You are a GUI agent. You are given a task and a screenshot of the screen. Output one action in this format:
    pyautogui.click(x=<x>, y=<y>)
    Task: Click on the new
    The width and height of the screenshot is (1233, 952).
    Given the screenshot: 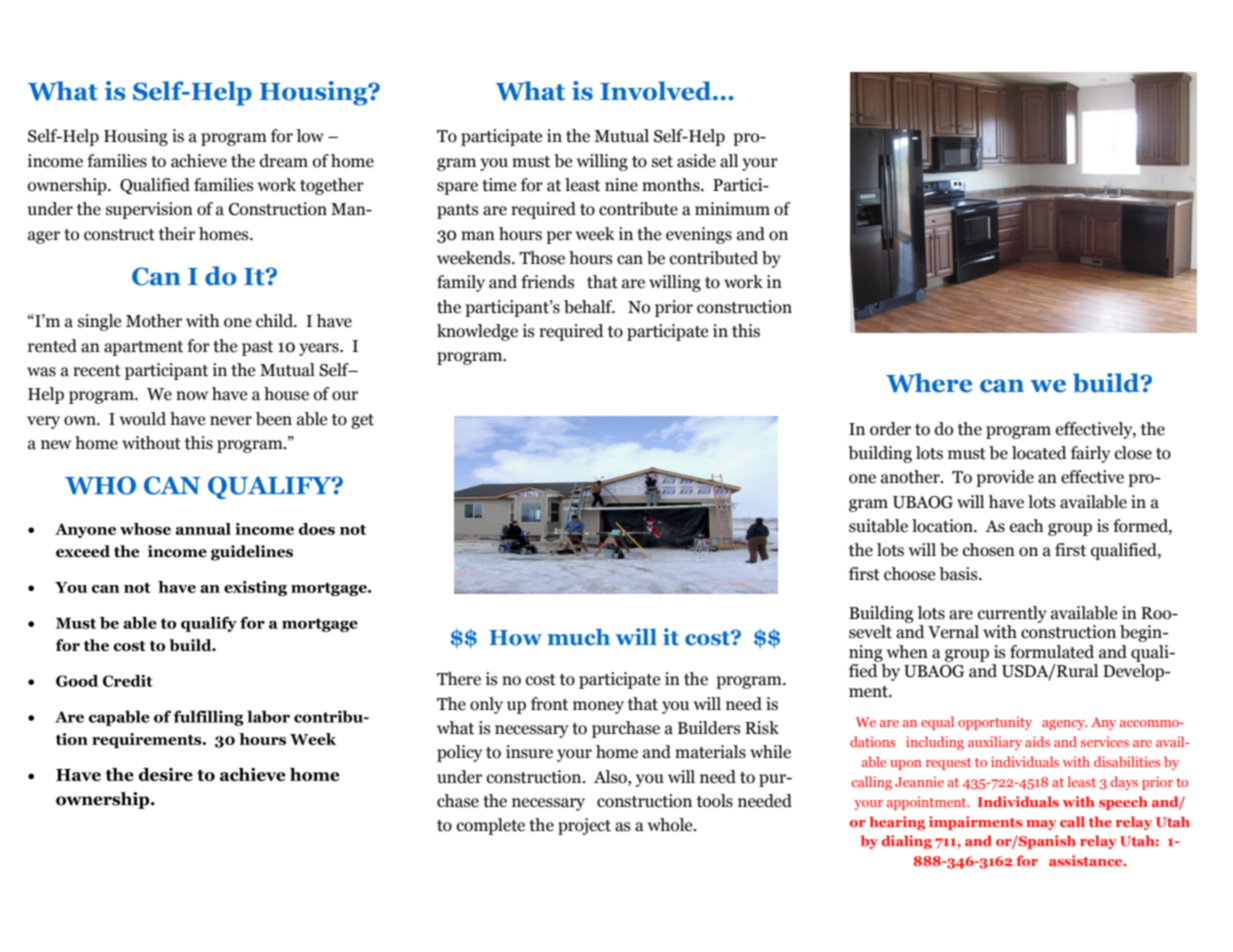 What is the action you would take?
    pyautogui.click(x=56, y=445)
